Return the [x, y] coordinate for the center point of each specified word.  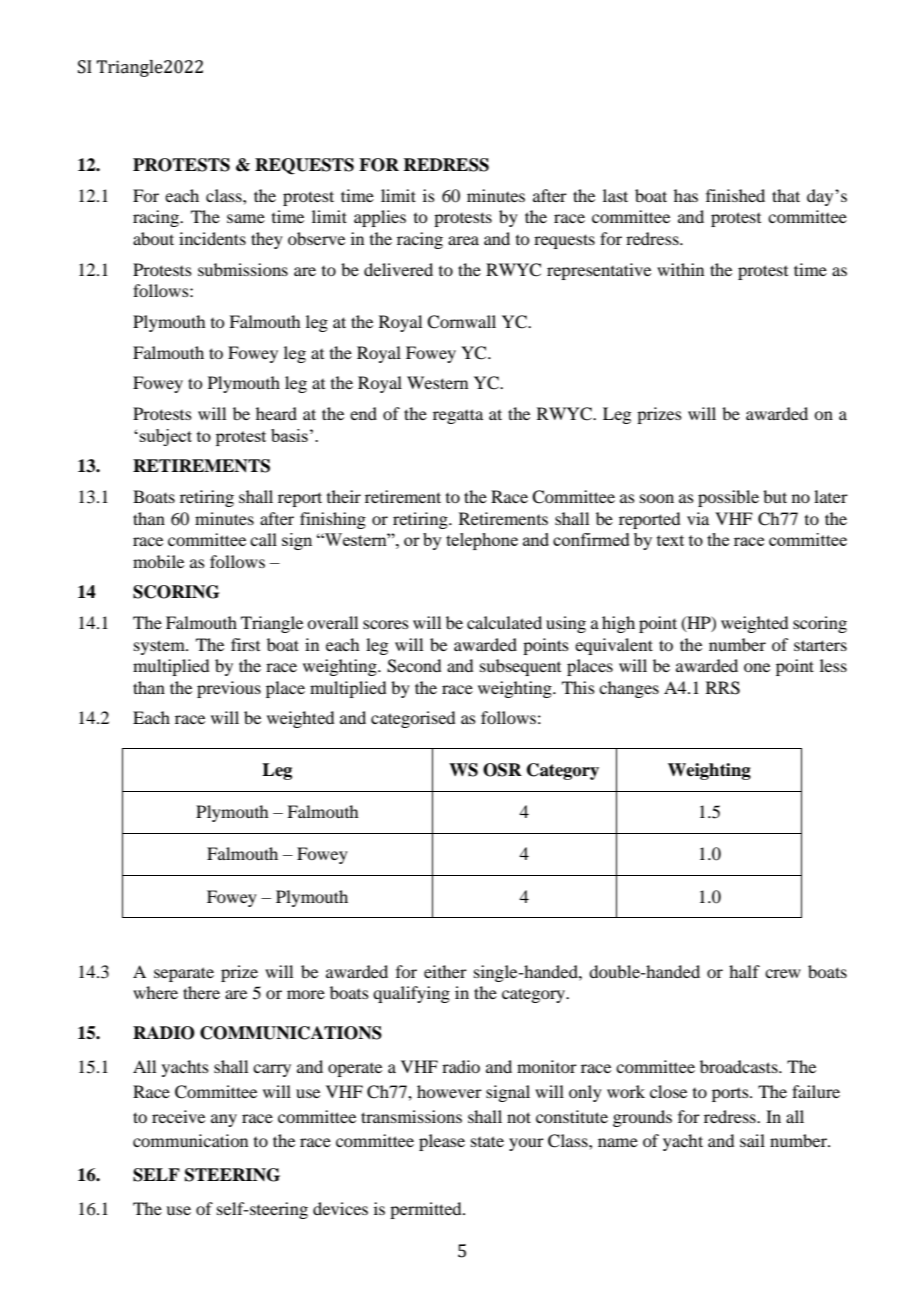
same [246, 218]
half [744, 971]
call [263, 539]
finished [735, 195]
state [487, 1141]
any [224, 1120]
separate [184, 974]
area [463, 240]
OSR [502, 770]
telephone [482, 541]
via [698, 518]
